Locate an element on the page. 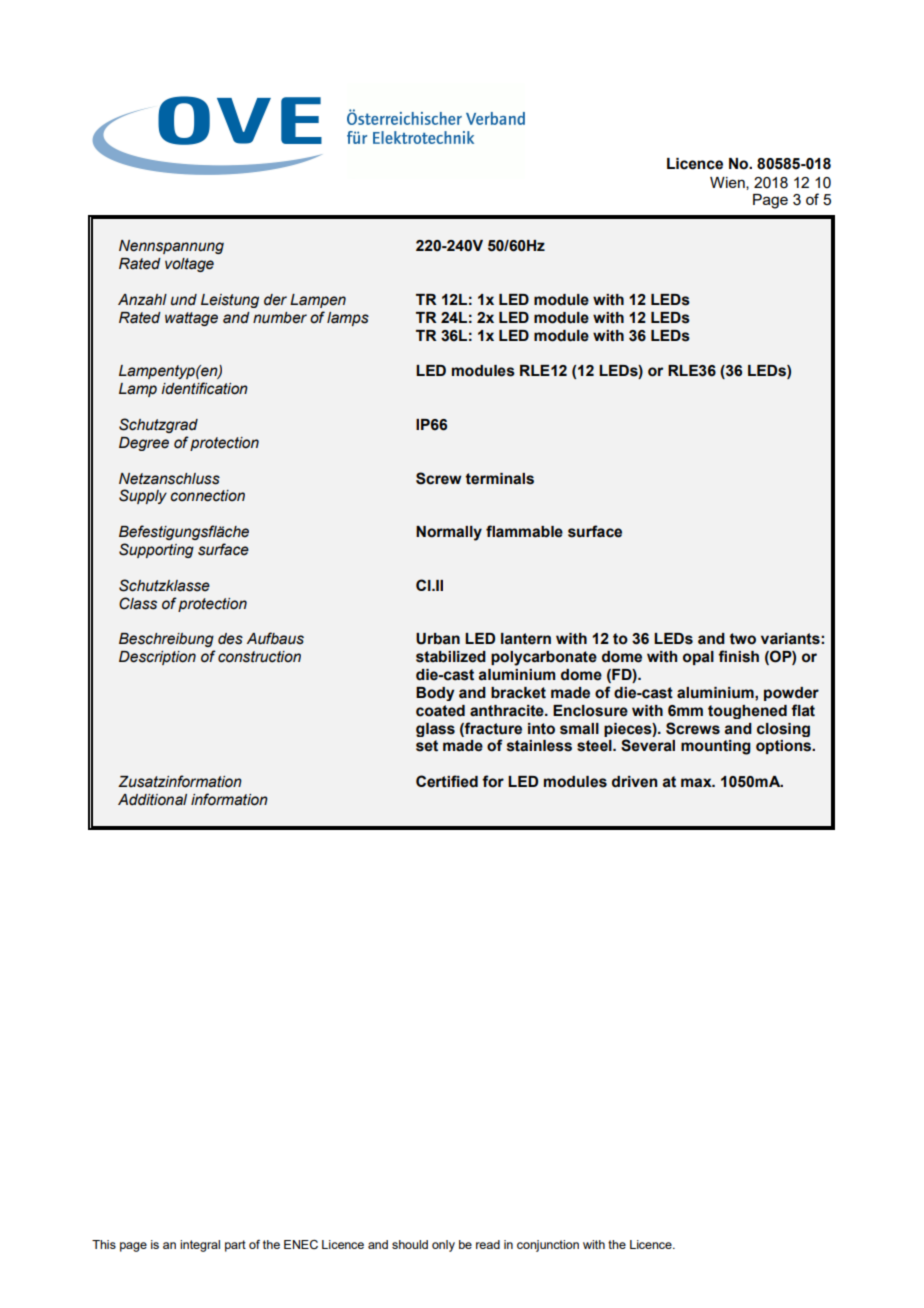  Description is located at coordinates (157, 658).
